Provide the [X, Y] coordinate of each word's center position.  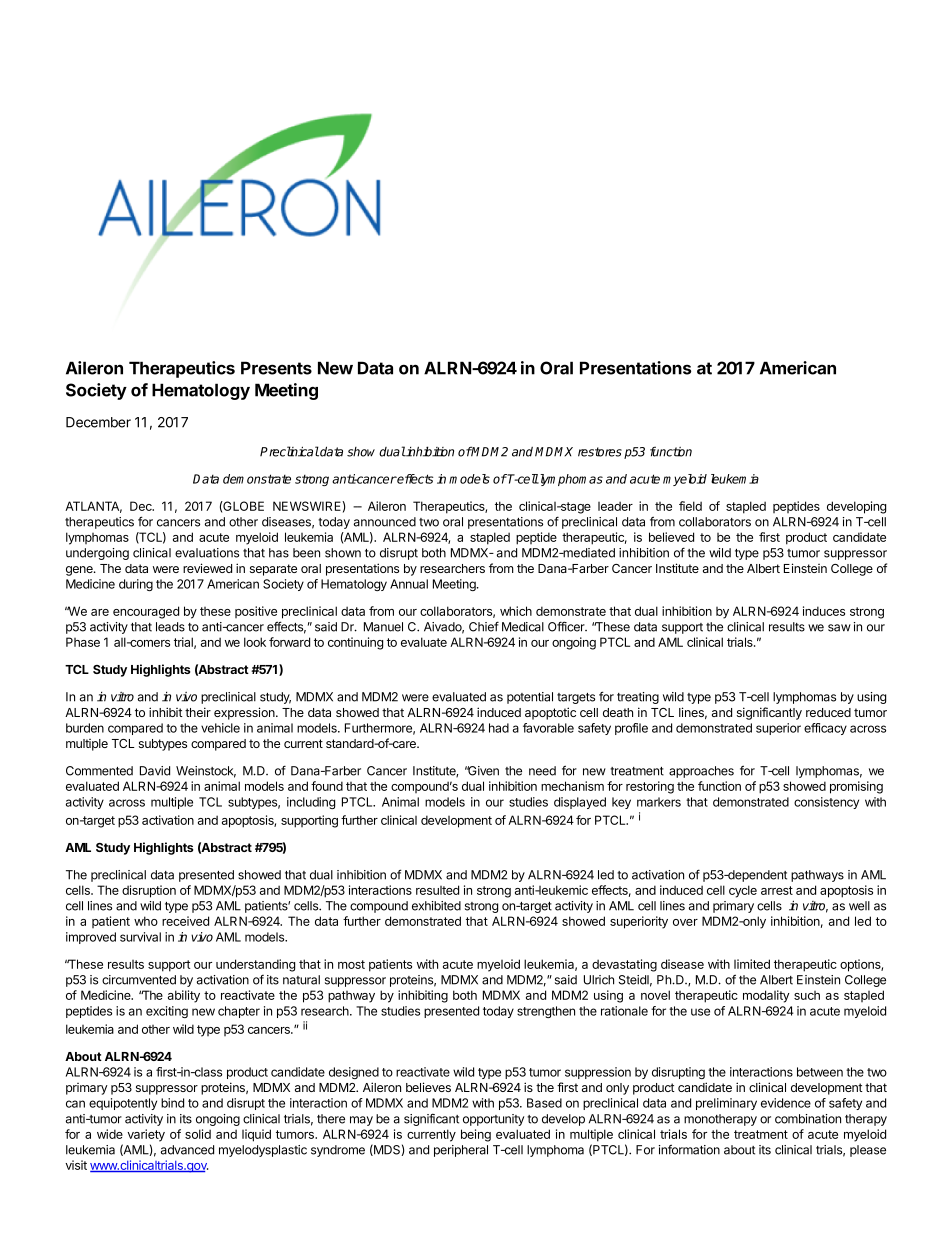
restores [600, 452]
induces [824, 611]
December [98, 422]
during [136, 585]
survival [140, 937]
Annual [409, 584]
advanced [187, 1150]
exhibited [436, 906]
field [690, 506]
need [542, 771]
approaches [701, 772]
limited [752, 964]
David [155, 771]
